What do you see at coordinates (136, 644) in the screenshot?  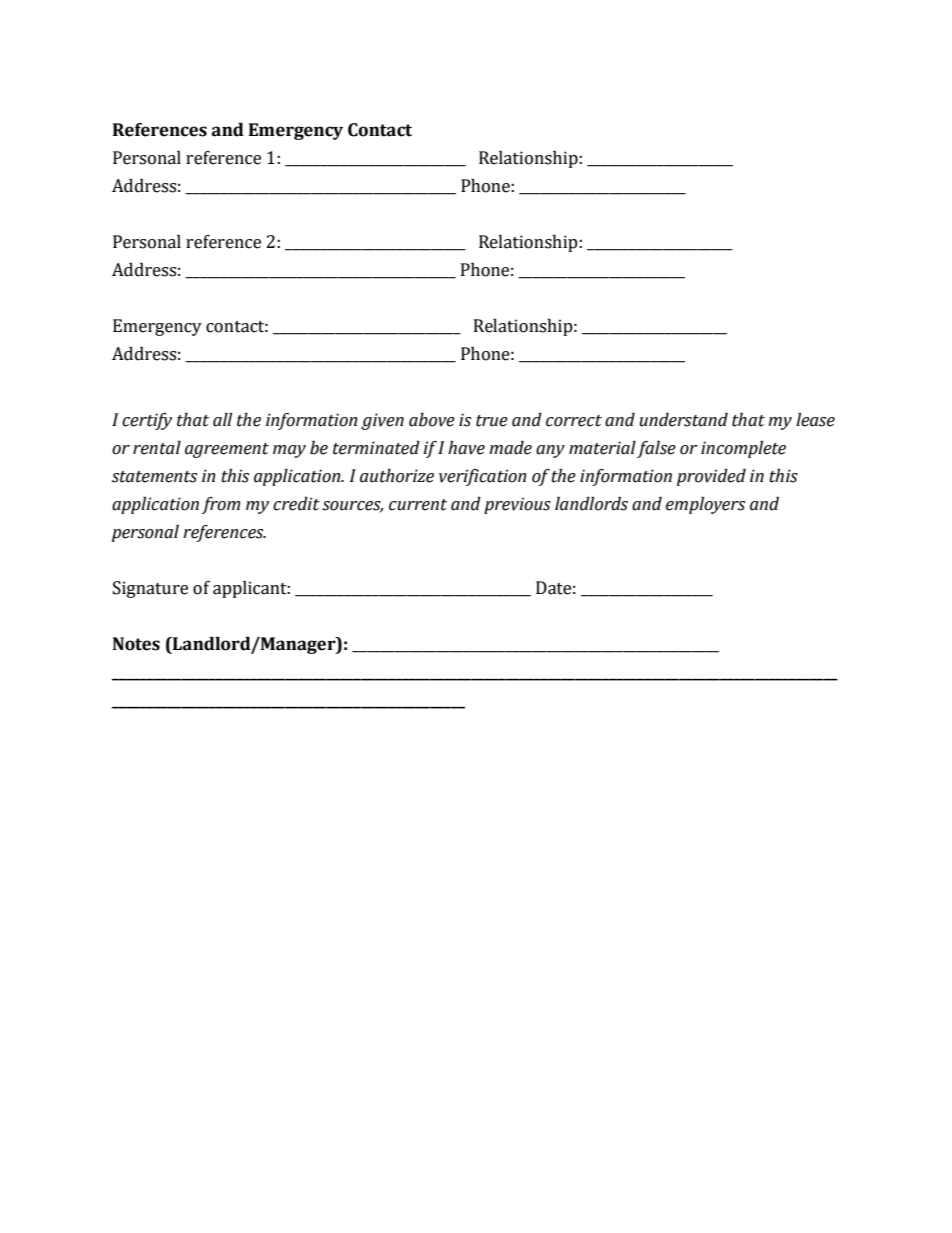 I see `Notes` at bounding box center [136, 644].
